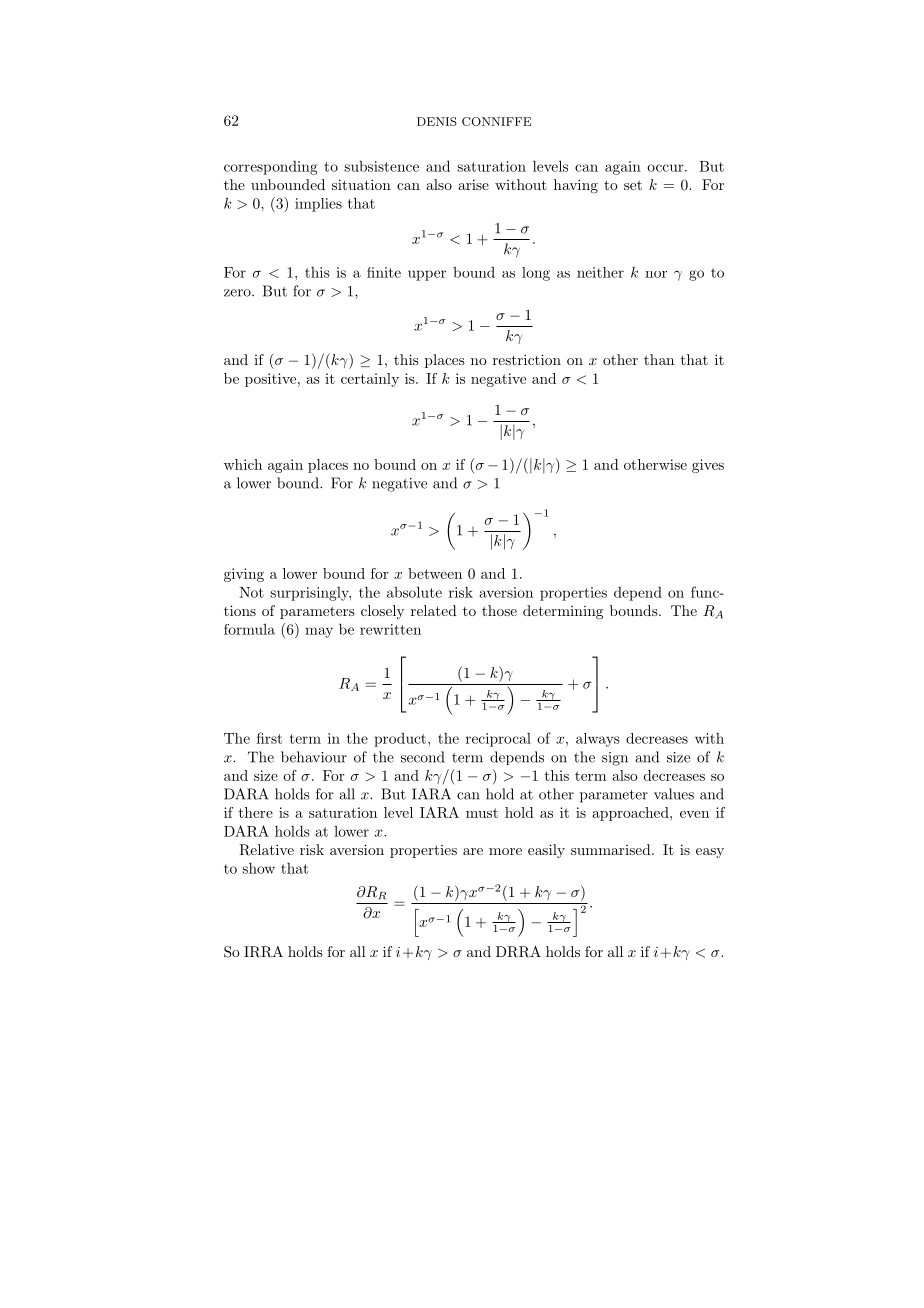 The width and height of the screenshot is (924, 1308). I want to click on Relative, so click(266, 850).
